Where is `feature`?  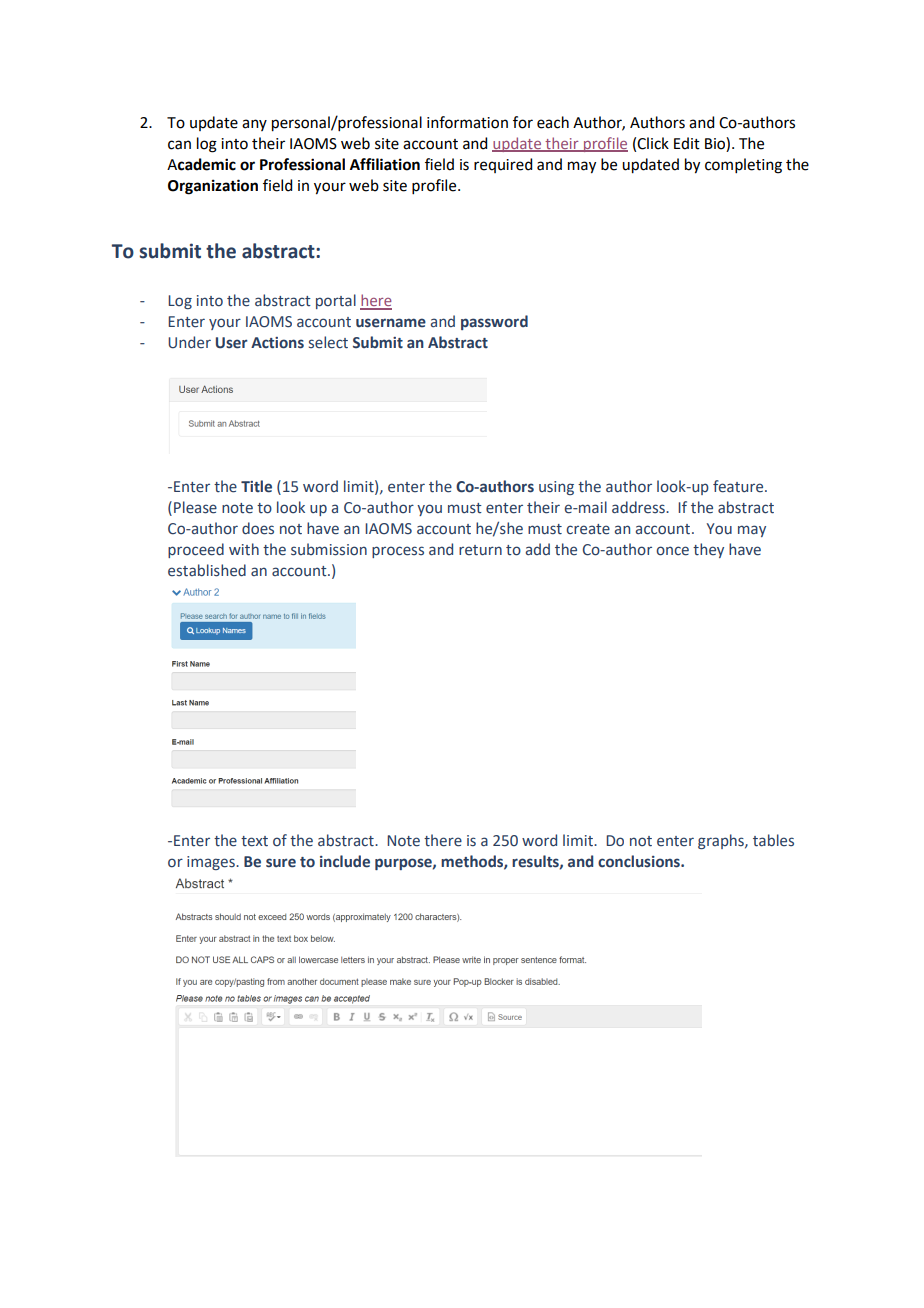
feature is located at coordinates (739, 486).
